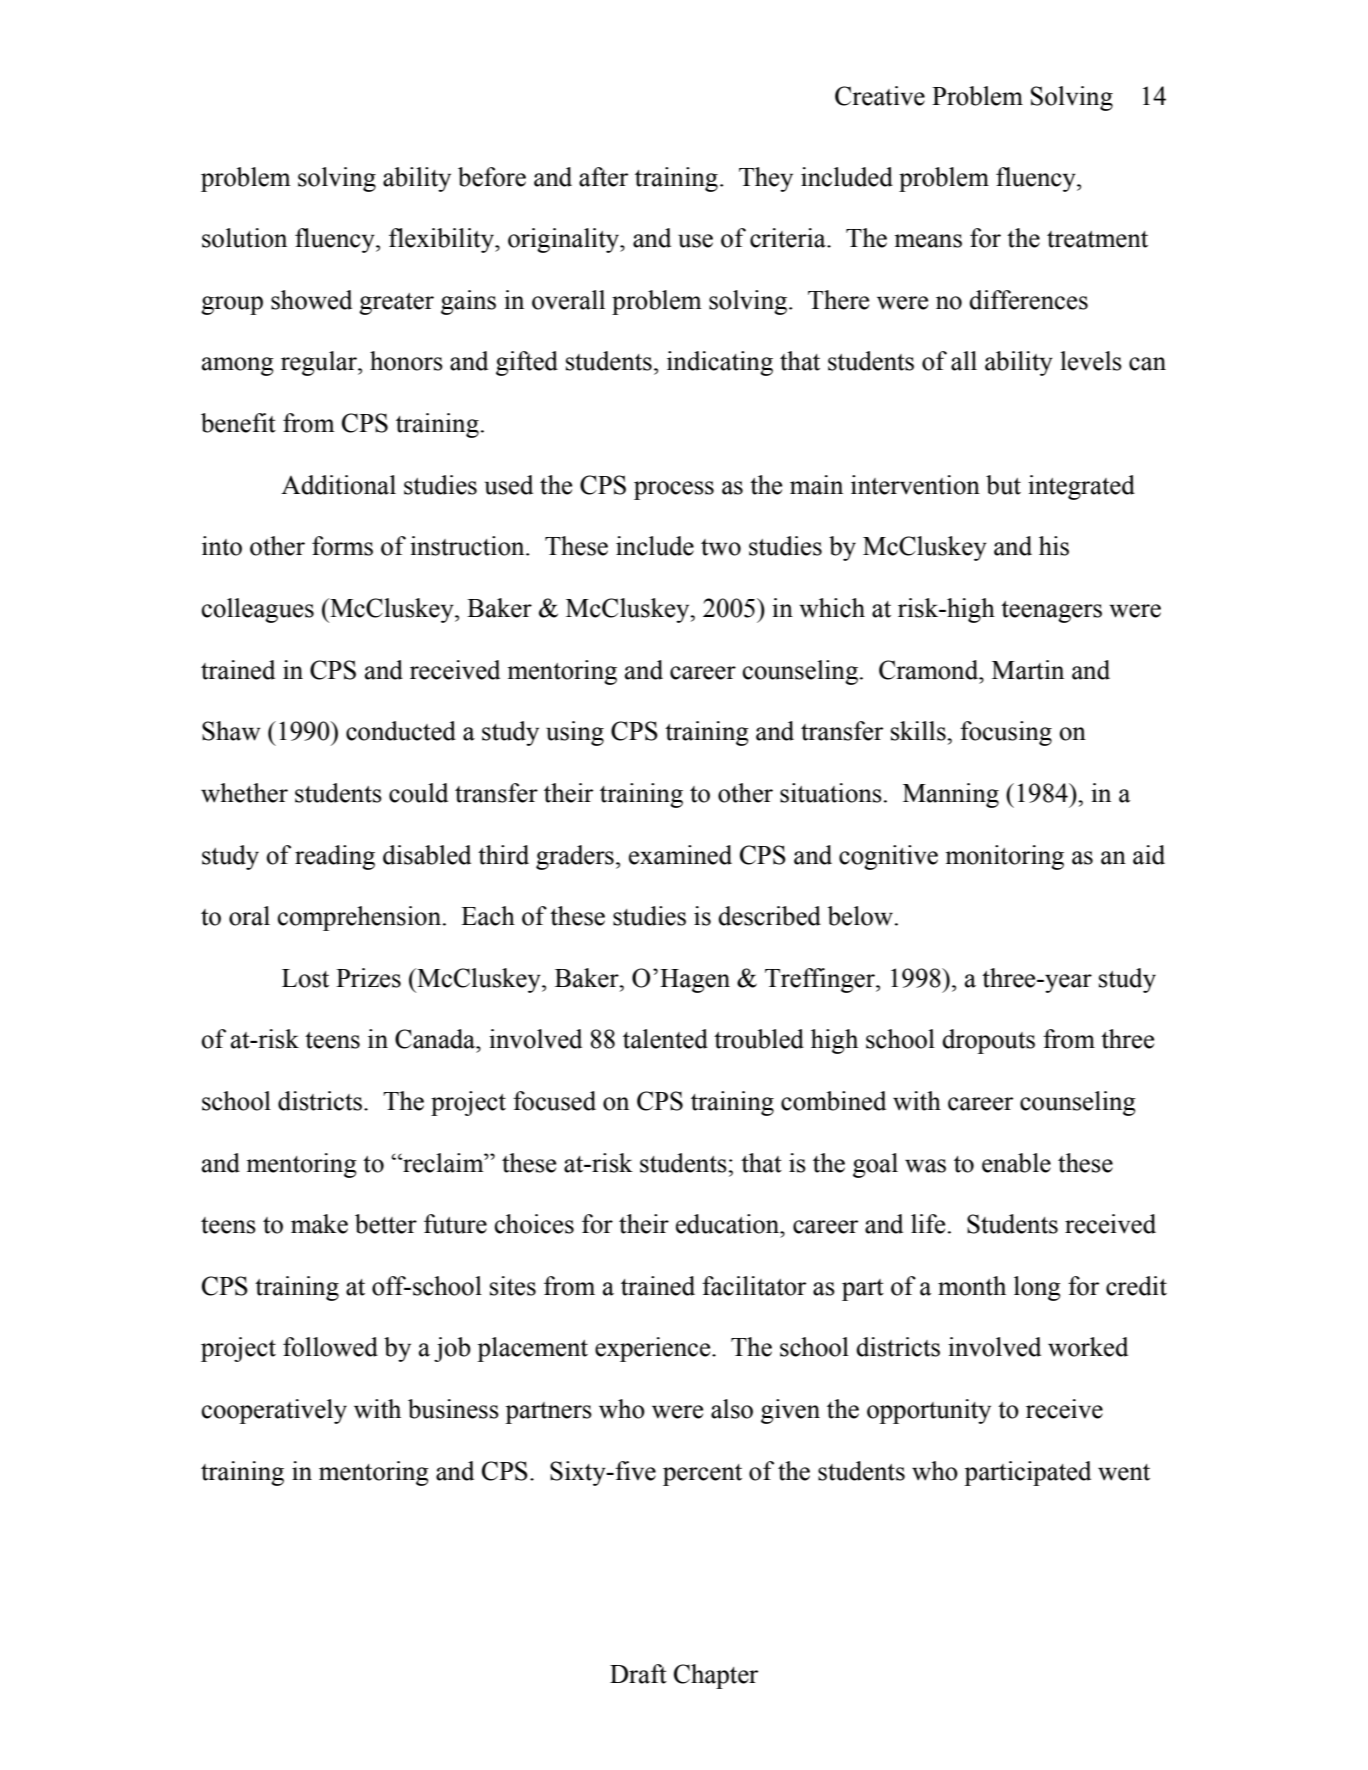 The height and width of the page is (1770, 1368). I want to click on monitoring, so click(1004, 857).
